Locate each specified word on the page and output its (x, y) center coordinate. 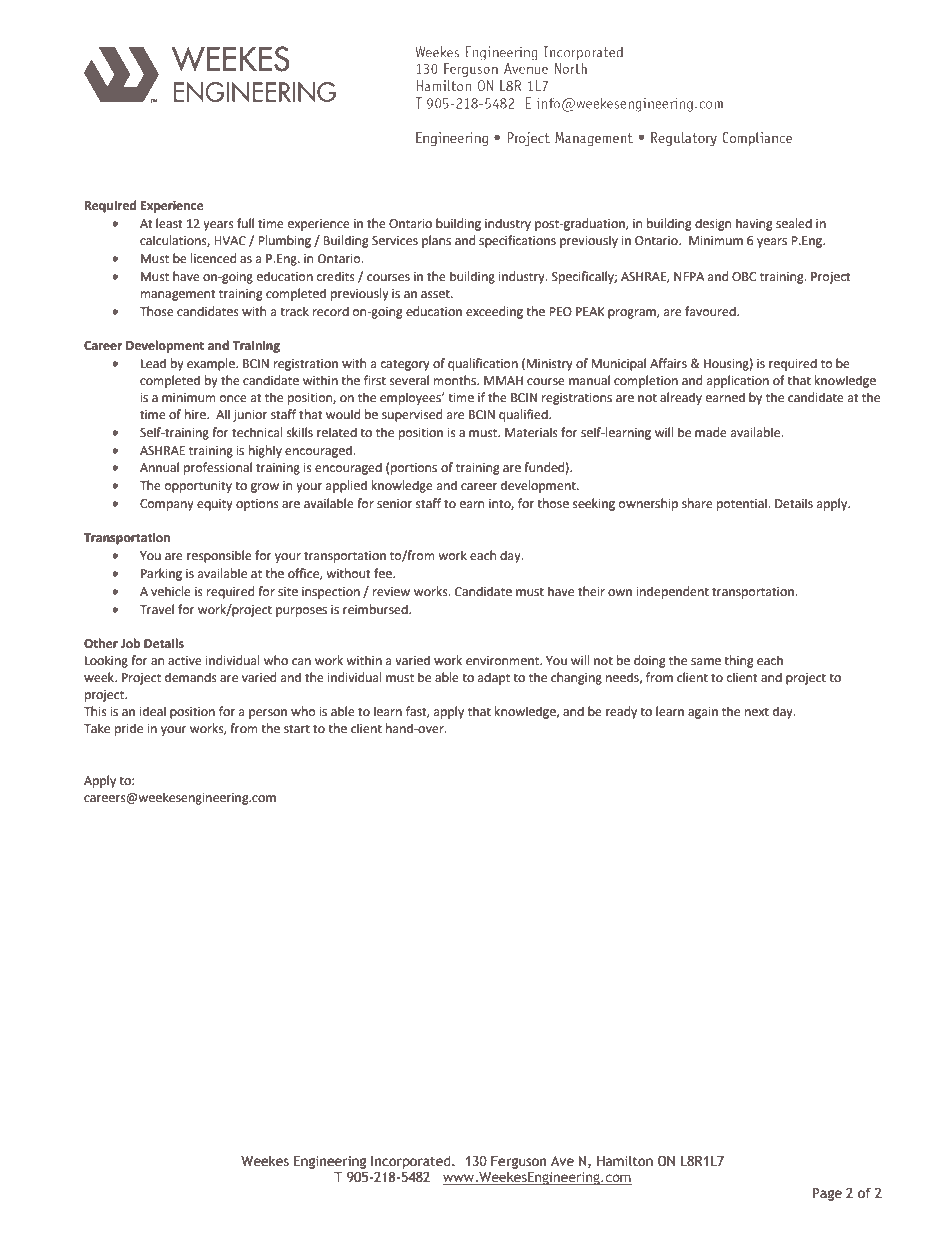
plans (436, 241)
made (711, 432)
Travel (157, 609)
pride (129, 729)
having (754, 224)
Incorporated (412, 1162)
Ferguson (519, 1162)
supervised (412, 415)
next (757, 712)
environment (504, 661)
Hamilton (625, 1161)
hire (196, 414)
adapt (494, 678)
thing (739, 661)
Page (827, 1194)
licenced (213, 258)
